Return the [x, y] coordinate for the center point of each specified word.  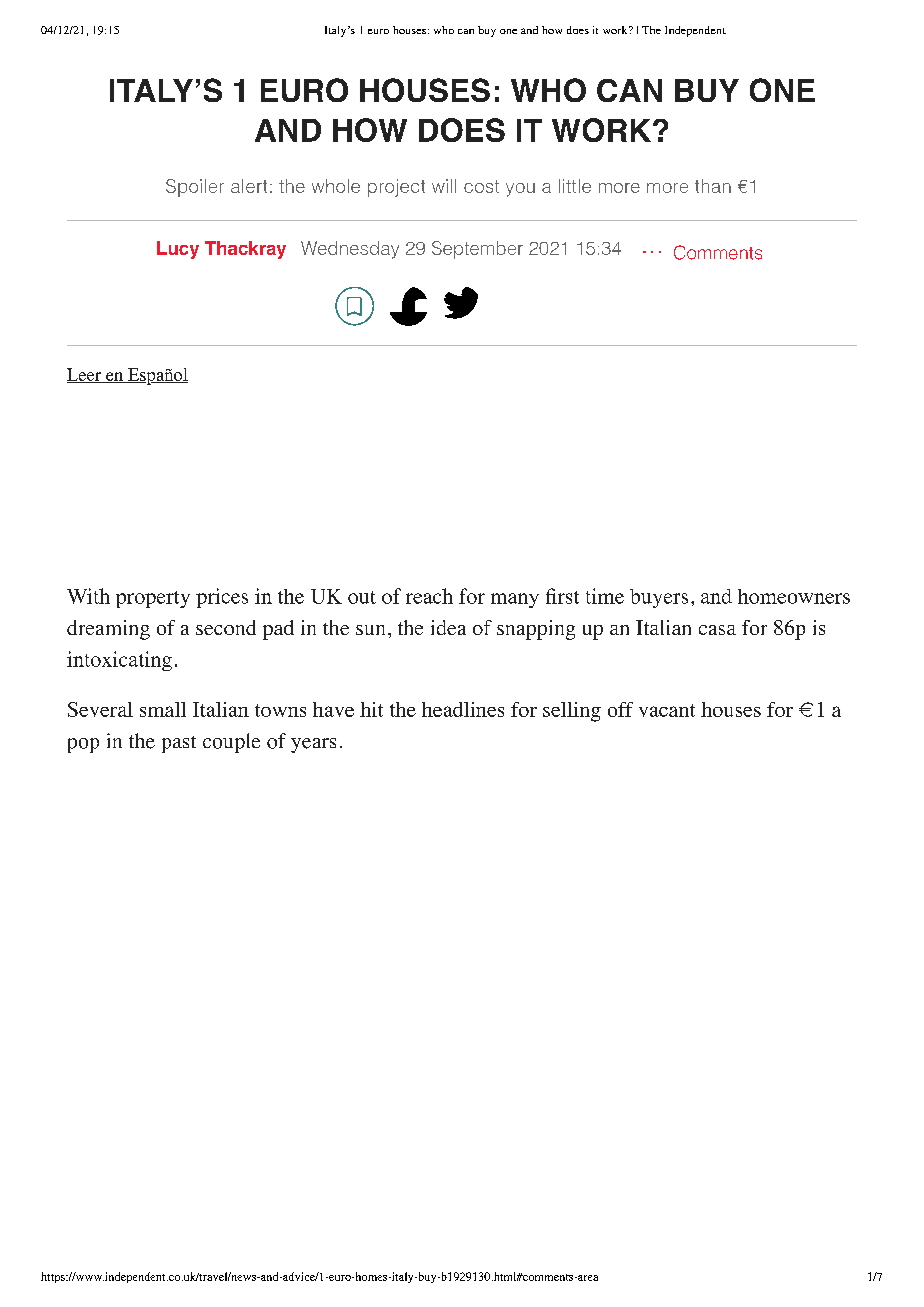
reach [429, 596]
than [713, 186]
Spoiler [195, 188]
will [444, 186]
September [477, 250]
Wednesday [350, 250]
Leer [85, 375]
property [153, 599]
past [179, 744]
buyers [659, 598]
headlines [463, 709]
